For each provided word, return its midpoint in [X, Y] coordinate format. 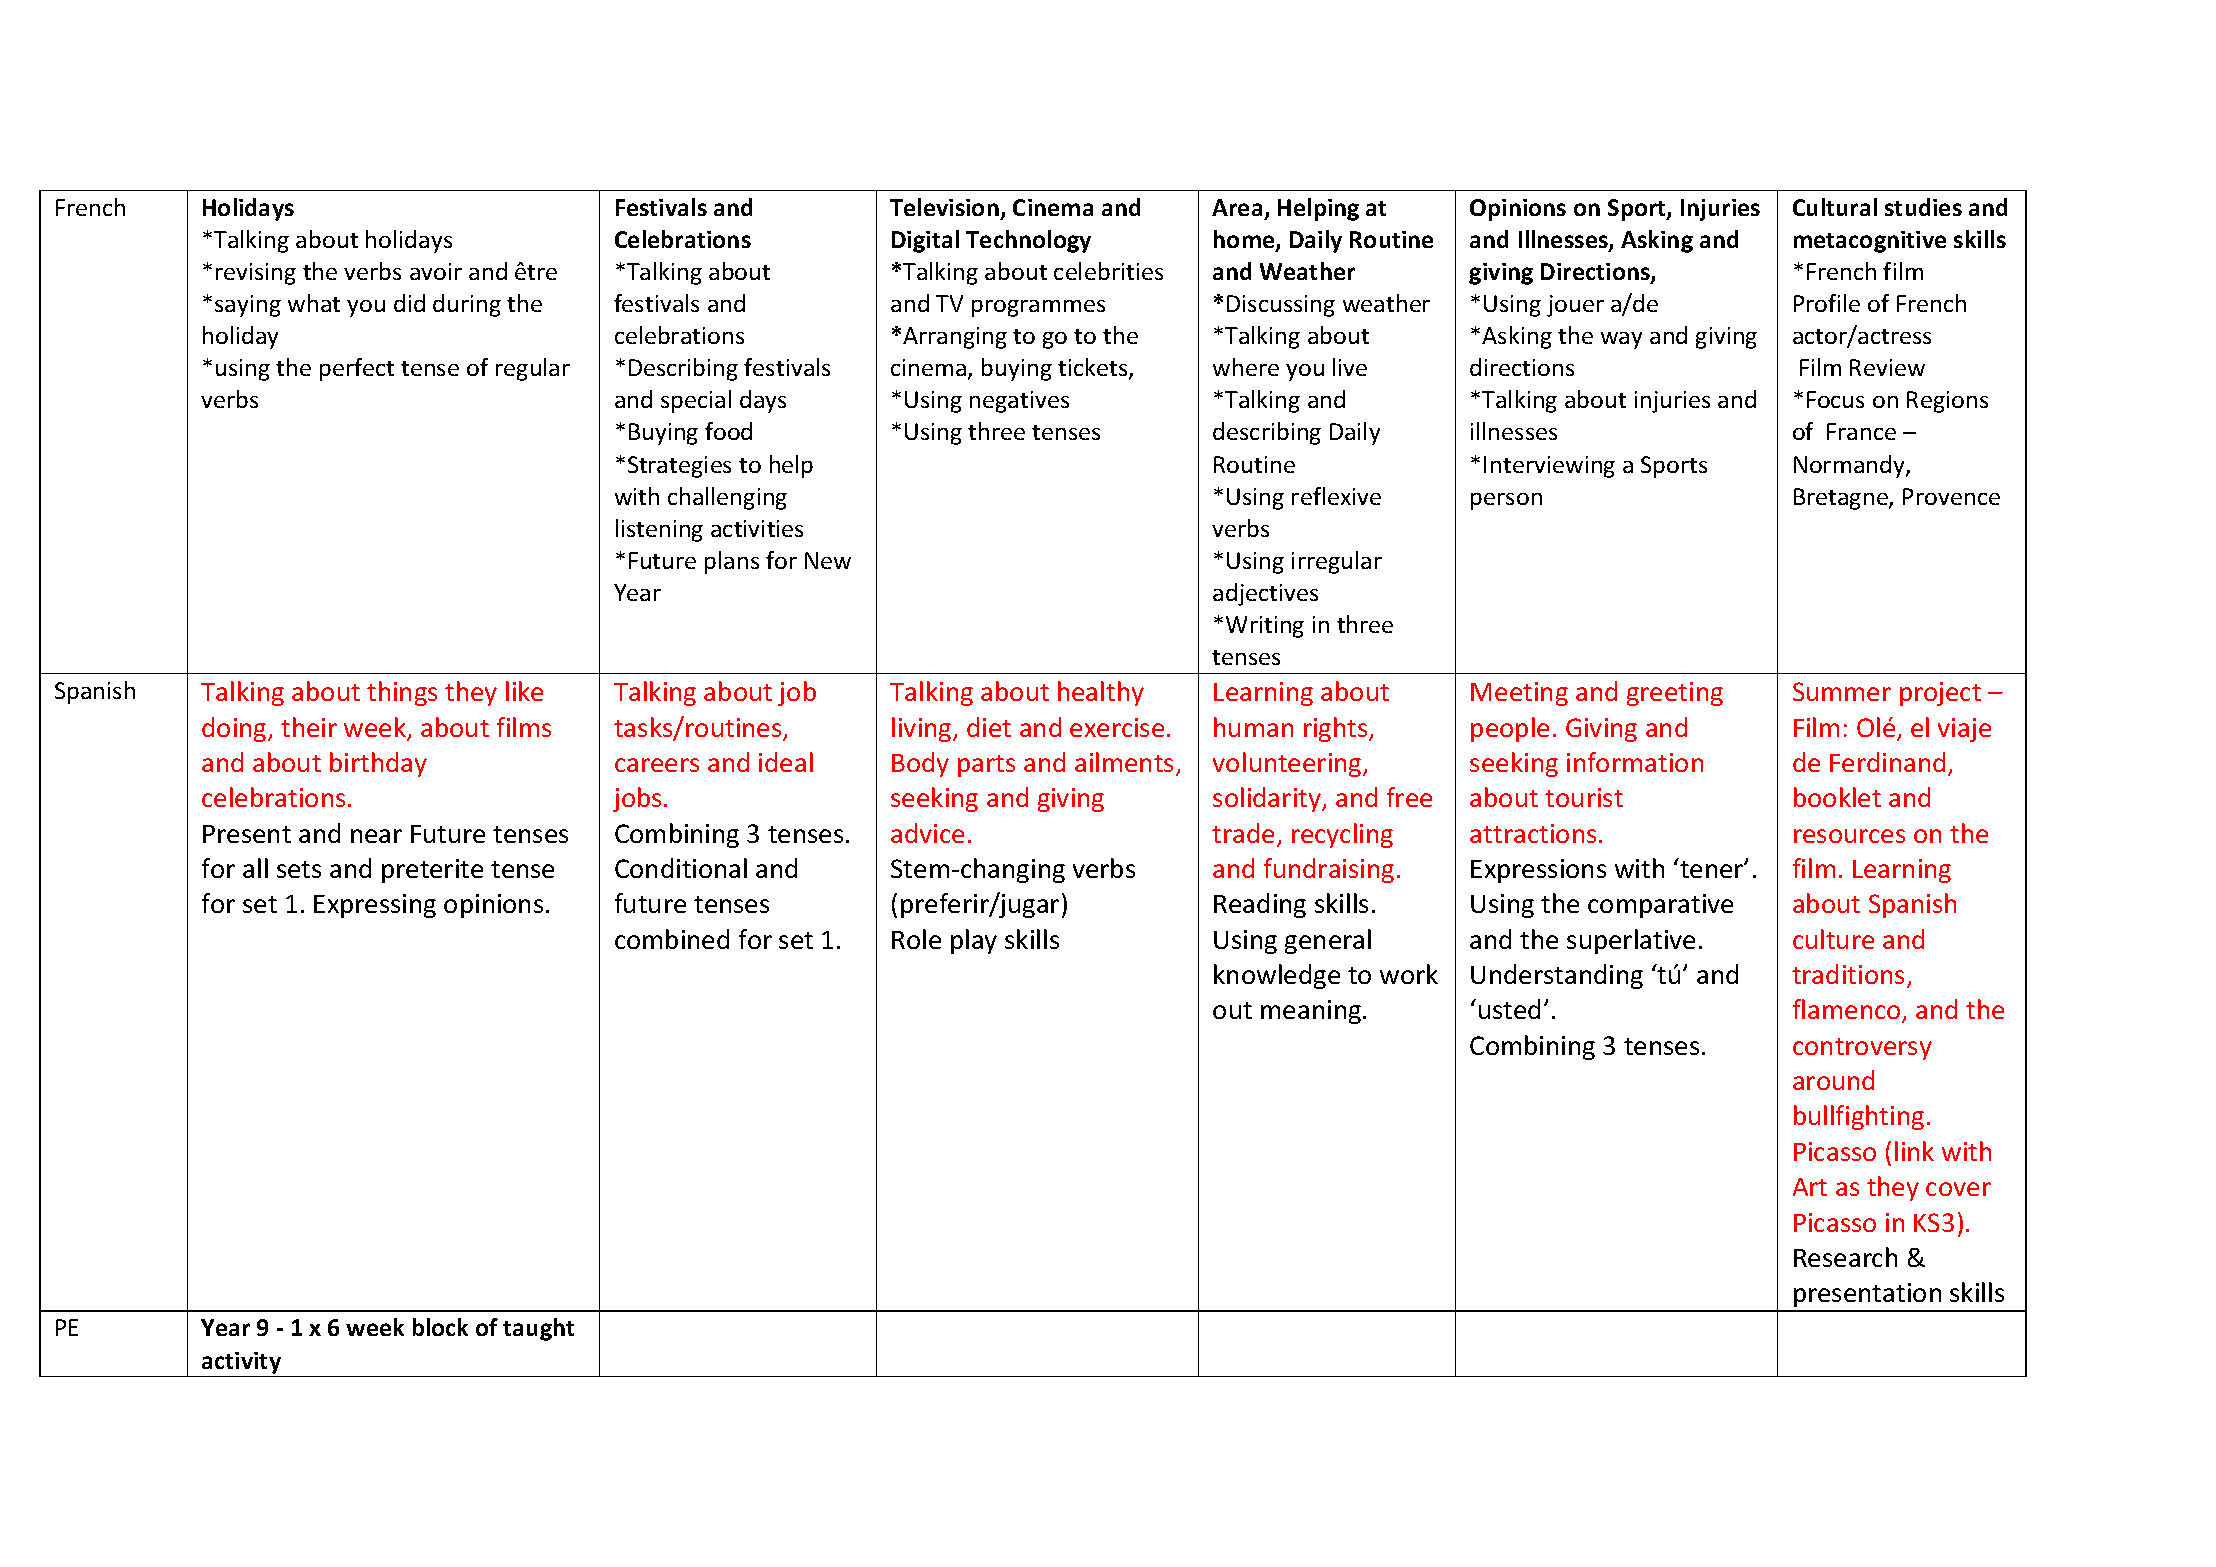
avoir [436, 271]
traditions [1848, 974]
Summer [1842, 691]
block [440, 1327]
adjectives [1265, 594]
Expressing [375, 906]
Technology [1028, 241]
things [402, 693]
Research [1845, 1257]
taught [538, 1329]
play [974, 941]
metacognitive [1870, 242]
